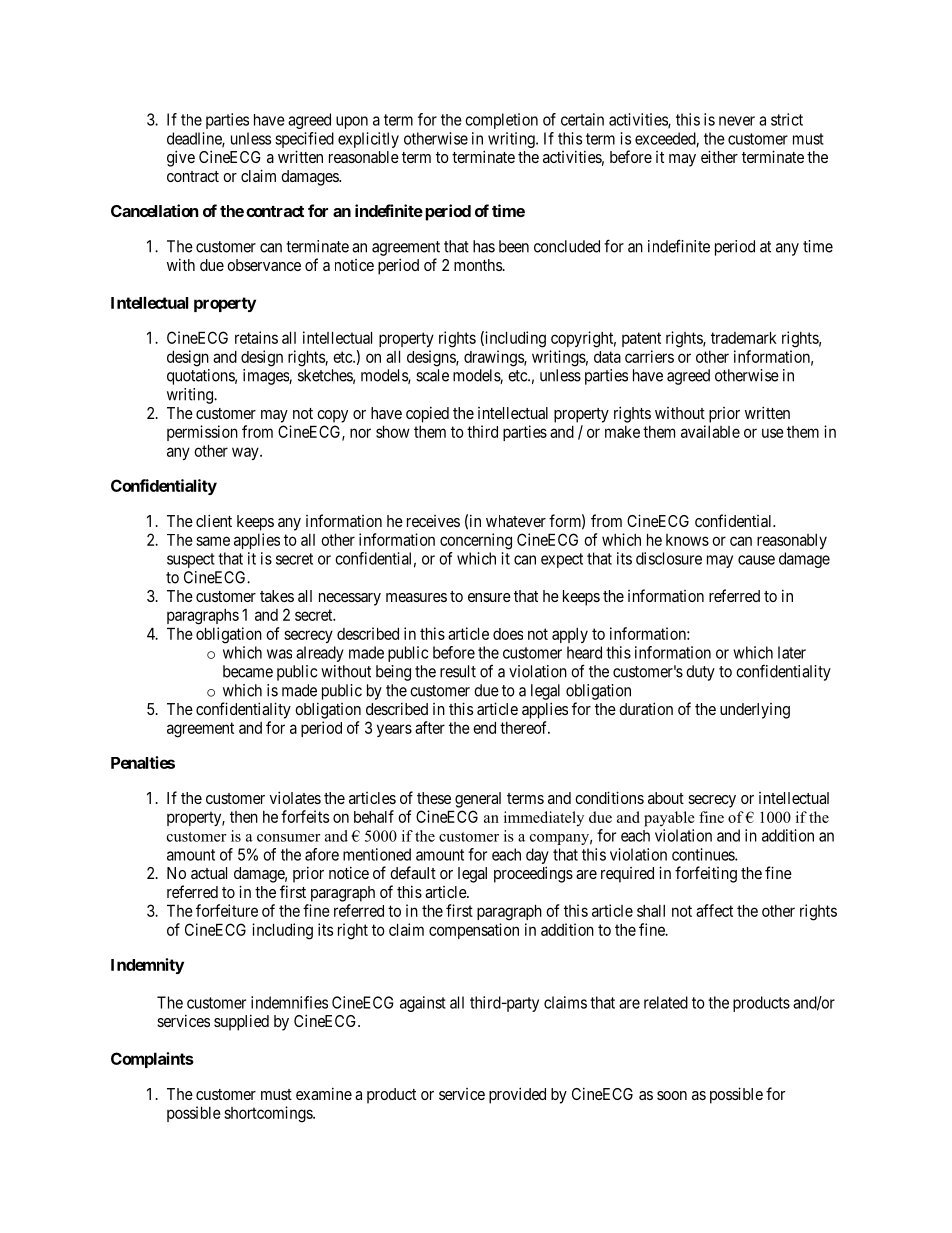 The width and height of the screenshot is (952, 1233). Describe the element at coordinates (501, 121) in the screenshot. I see `completion` at that location.
